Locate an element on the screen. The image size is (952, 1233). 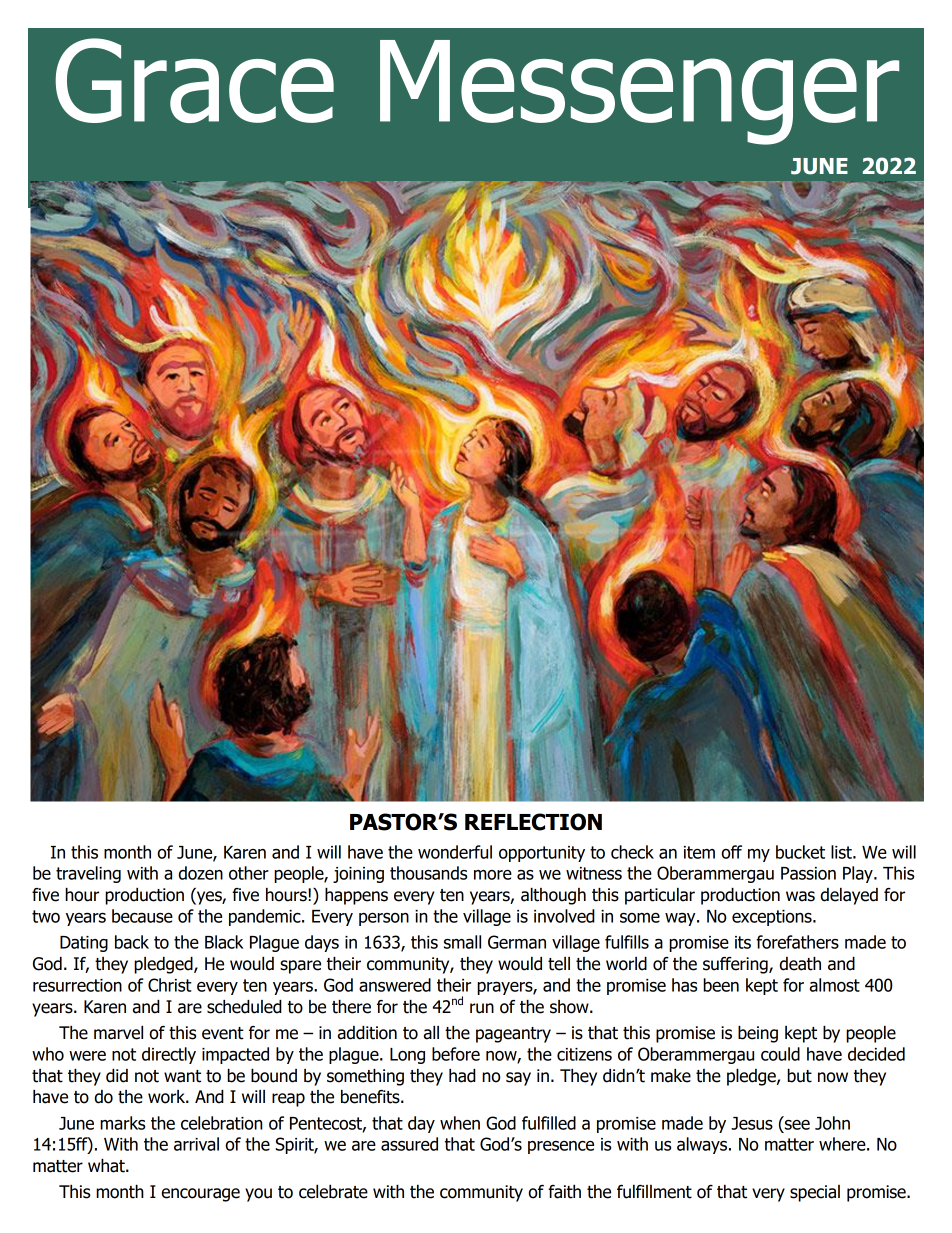
Grace is located at coordinates (194, 80).
